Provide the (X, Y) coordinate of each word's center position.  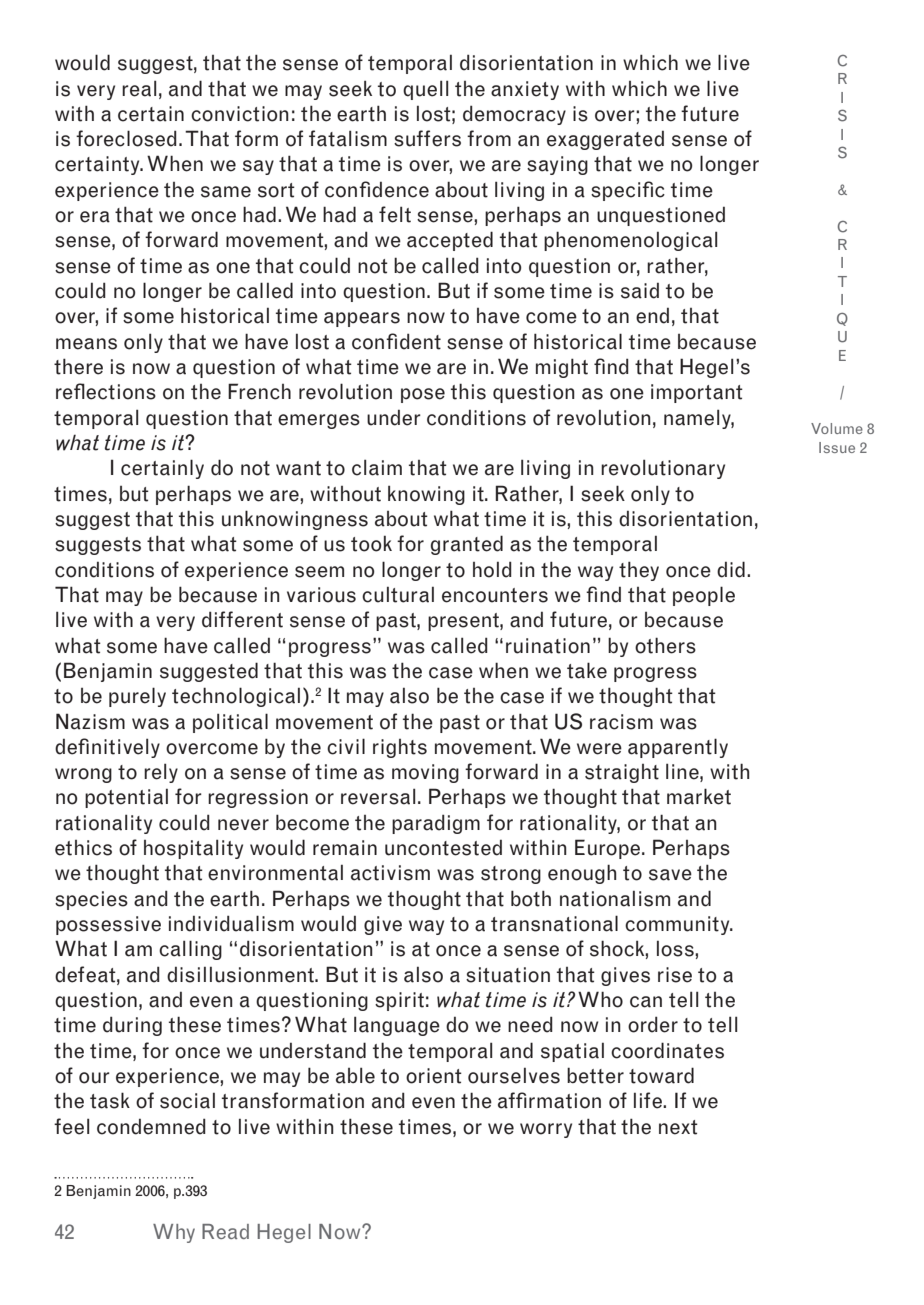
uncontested (443, 847)
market (699, 796)
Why (174, 1233)
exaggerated (605, 140)
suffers (427, 138)
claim (377, 467)
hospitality (193, 849)
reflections (106, 391)
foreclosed (126, 138)
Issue (837, 447)
